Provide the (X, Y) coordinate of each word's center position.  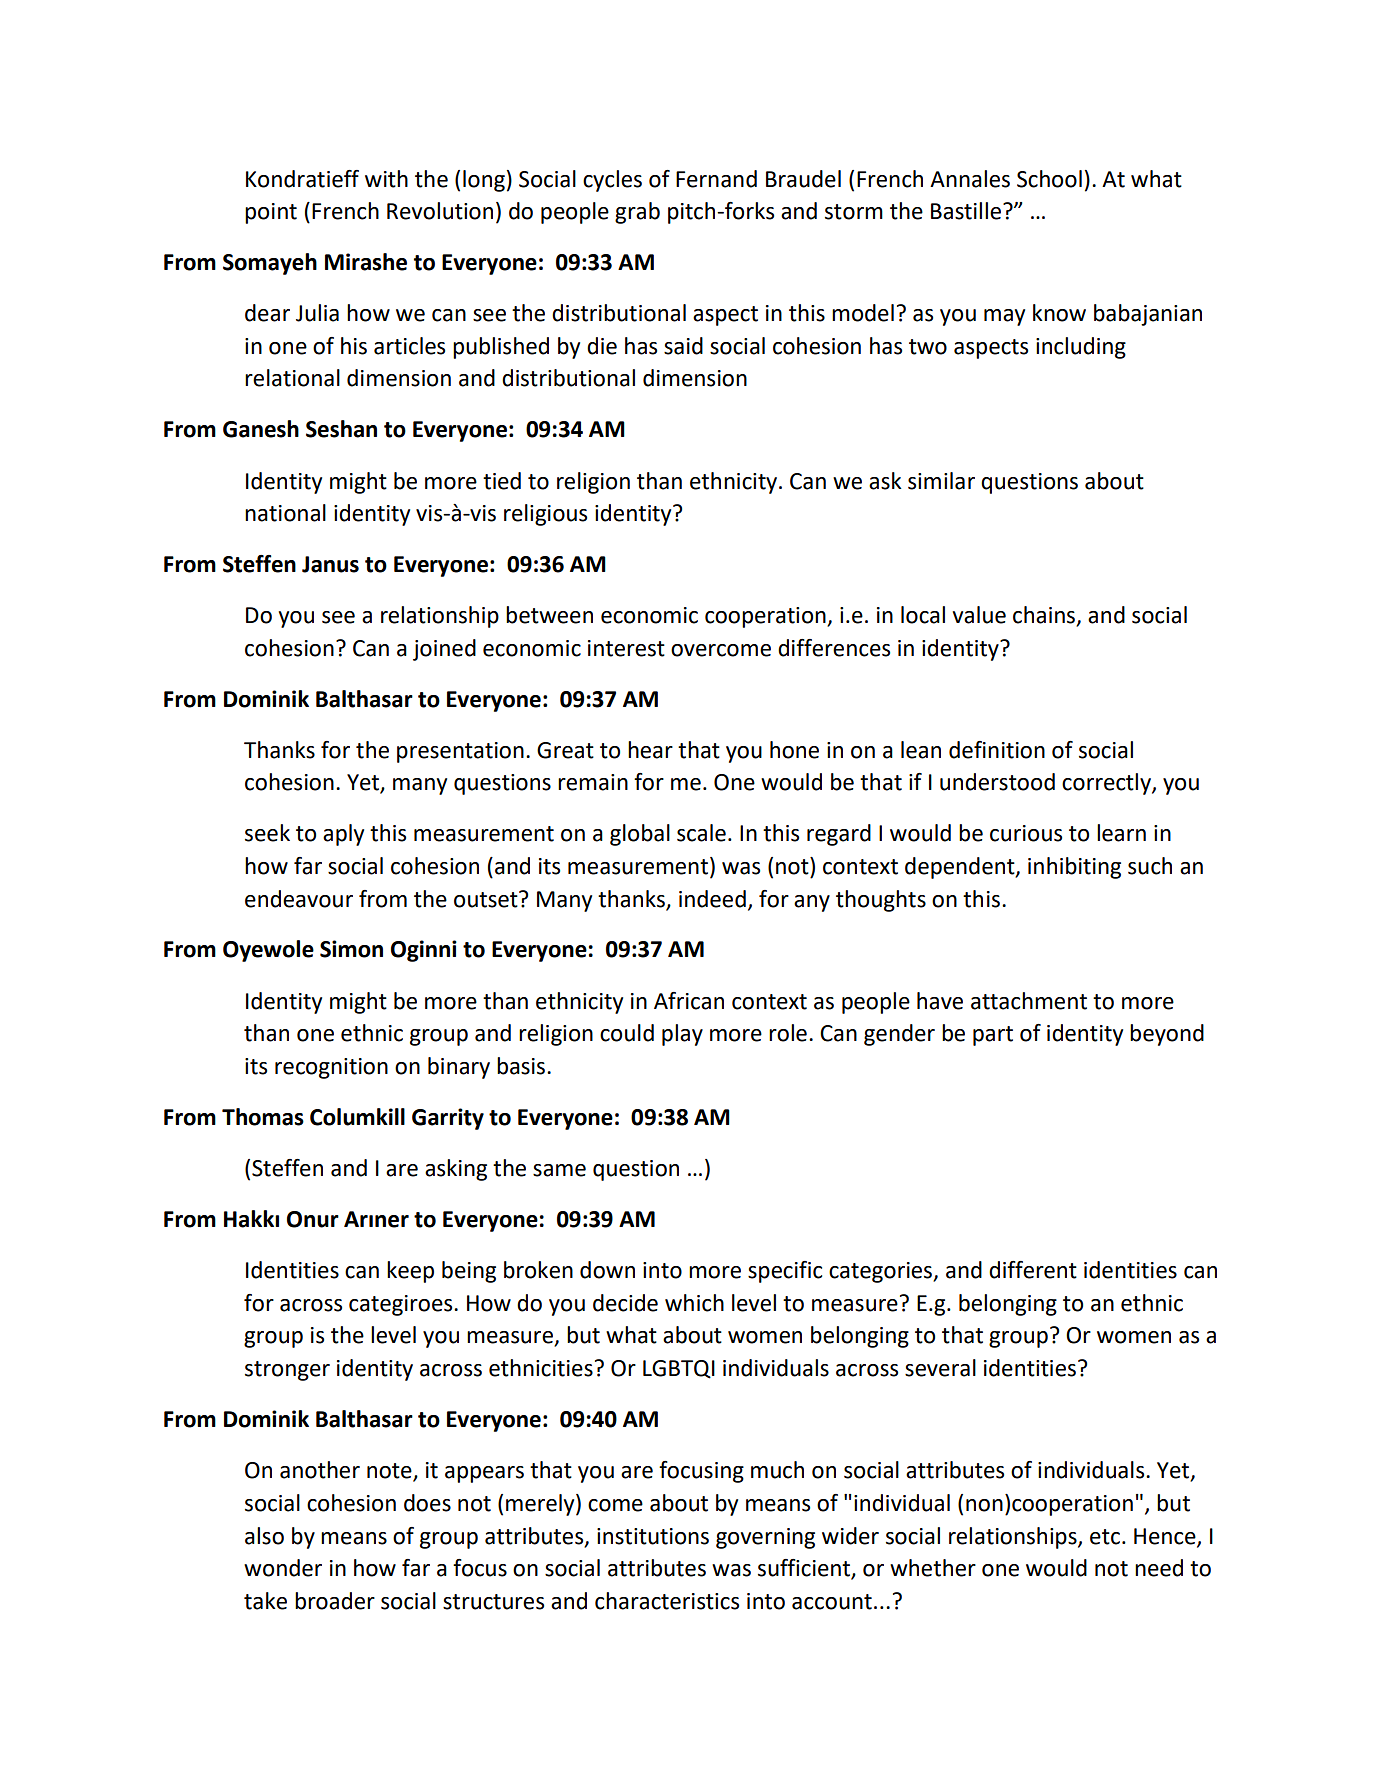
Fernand (716, 179)
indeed (712, 899)
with (386, 179)
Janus (330, 564)
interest (626, 648)
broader (335, 1601)
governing (765, 1538)
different (1033, 1270)
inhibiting (1074, 868)
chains (1045, 616)
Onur (313, 1219)
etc (1105, 1537)
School (1049, 179)
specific (785, 1272)
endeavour (299, 899)
